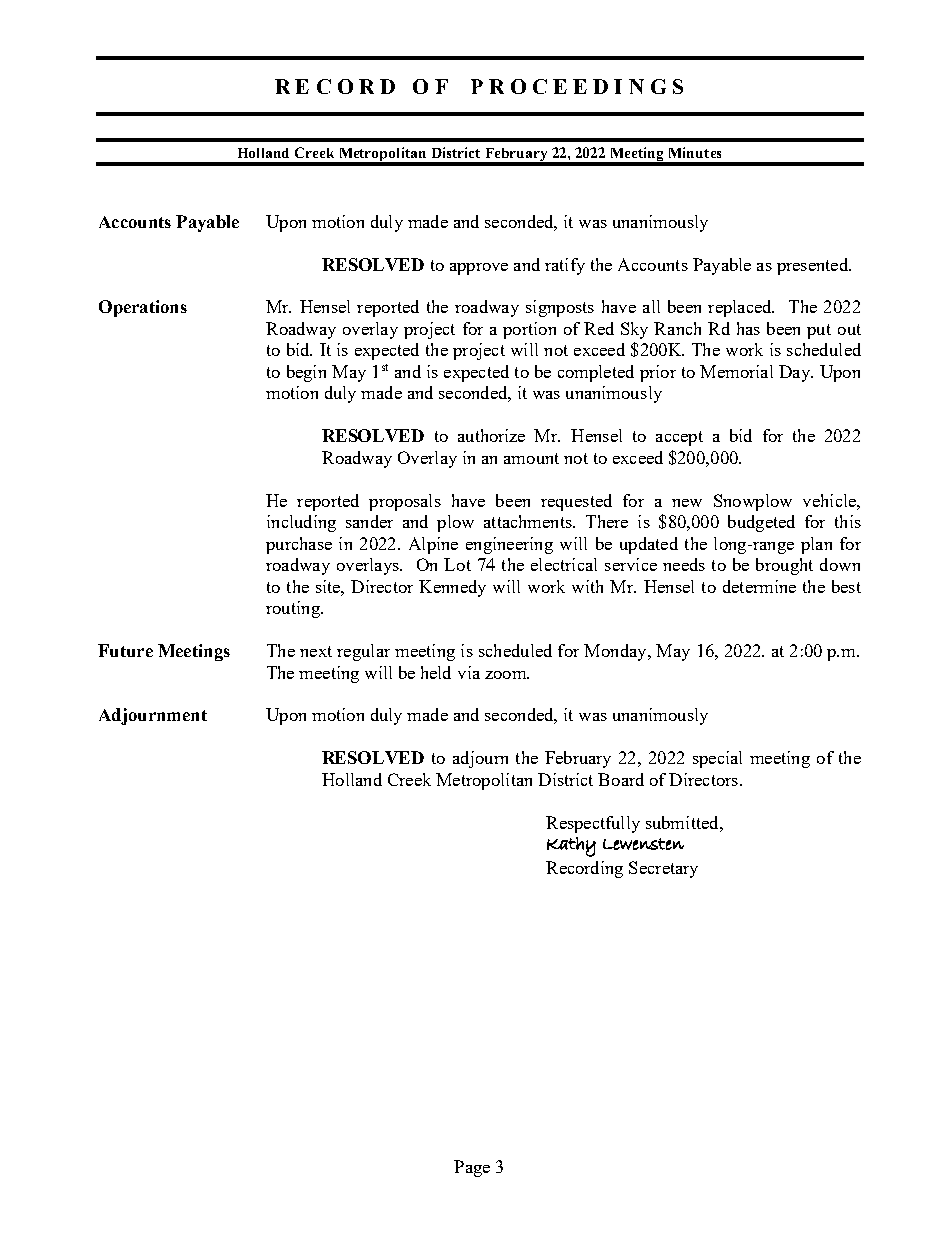 Image resolution: width=952 pixels, height=1233 pixels. Describe the element at coordinates (479, 269) in the document. I see `approve` at that location.
